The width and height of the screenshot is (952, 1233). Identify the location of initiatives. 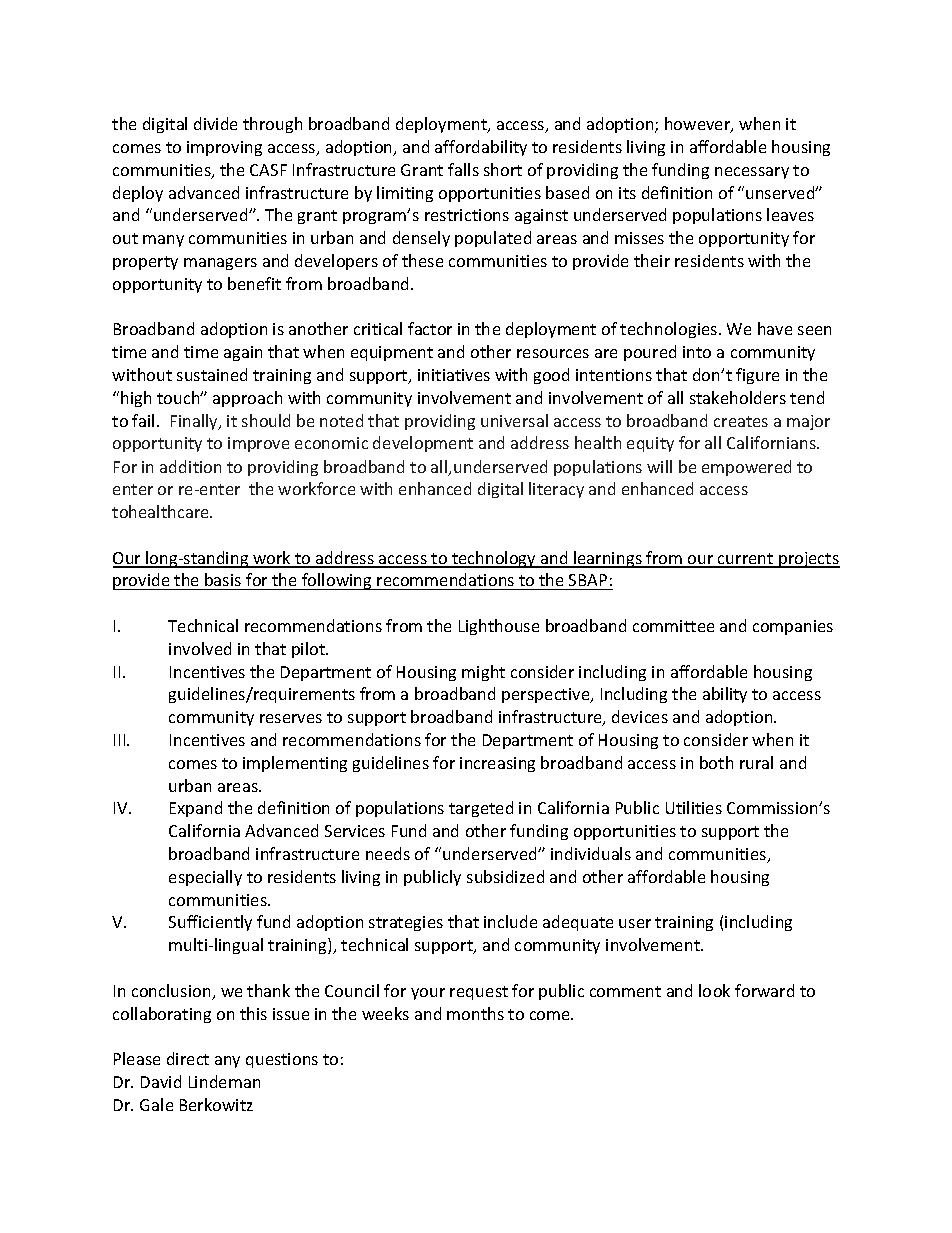
(454, 375).
